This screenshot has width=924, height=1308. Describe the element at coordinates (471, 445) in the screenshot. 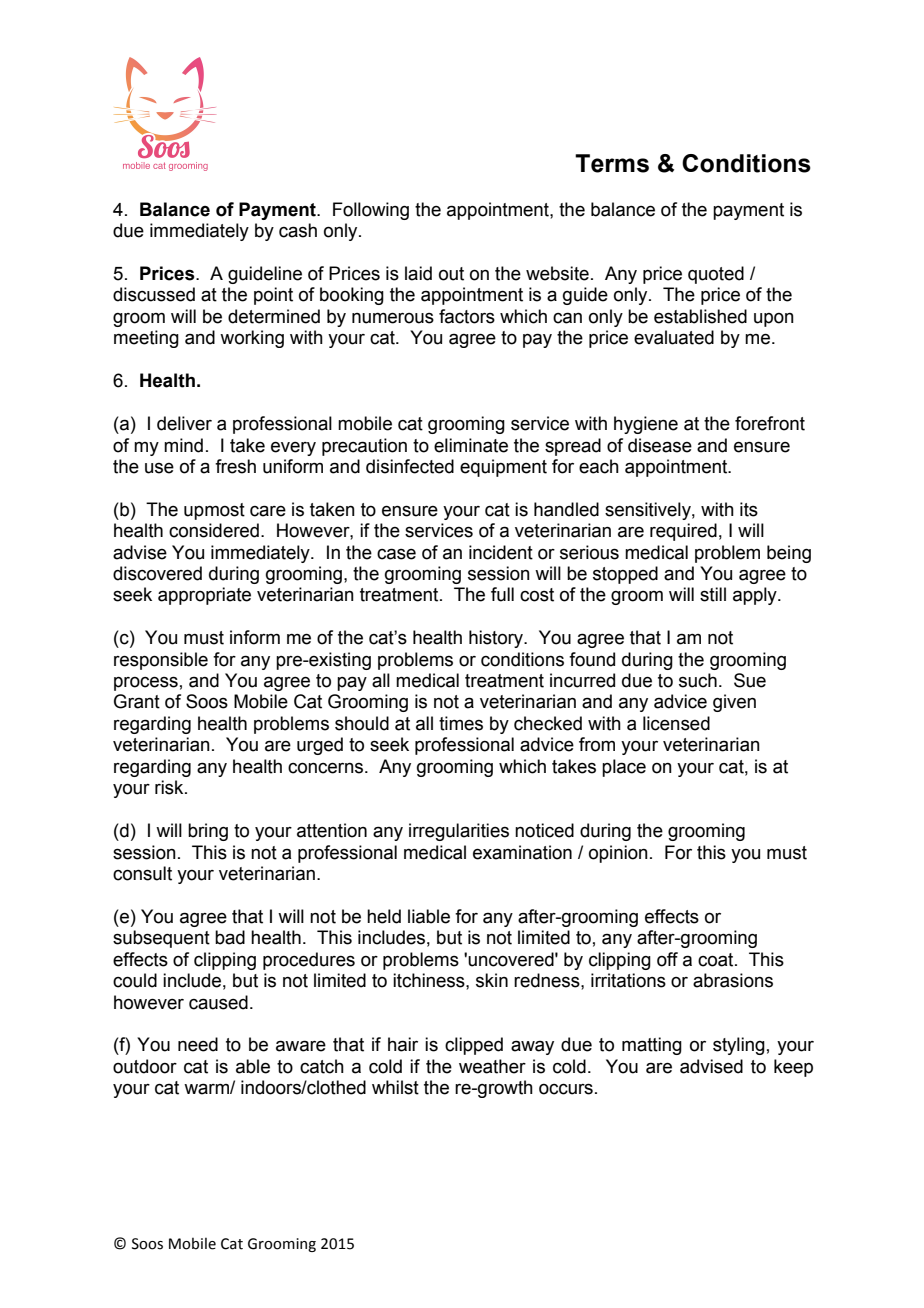

I see `eliminate` at that location.
